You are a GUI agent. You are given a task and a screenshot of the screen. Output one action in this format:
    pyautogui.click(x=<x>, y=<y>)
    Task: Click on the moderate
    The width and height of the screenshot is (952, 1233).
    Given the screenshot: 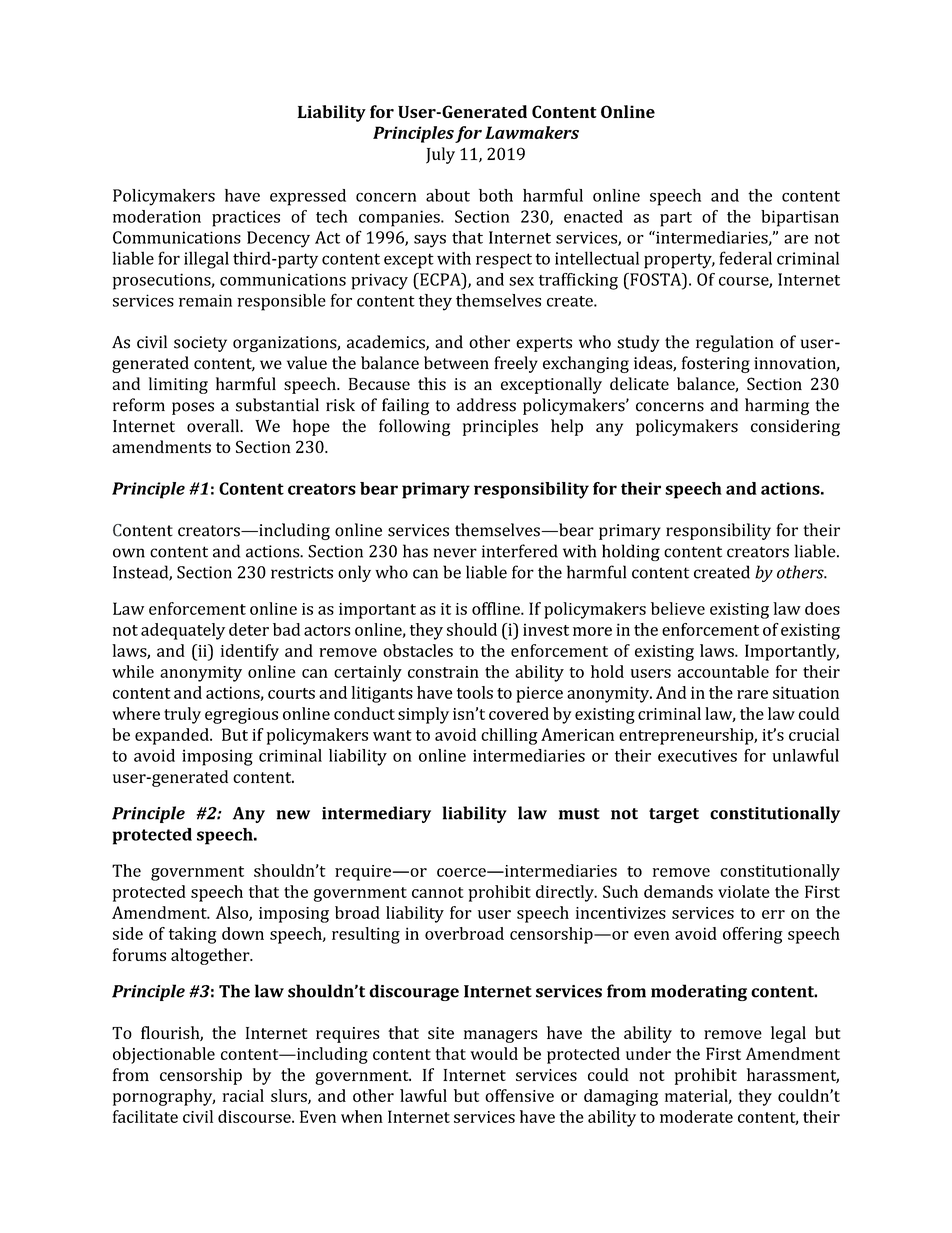 What is the action you would take?
    pyautogui.click(x=696, y=1116)
